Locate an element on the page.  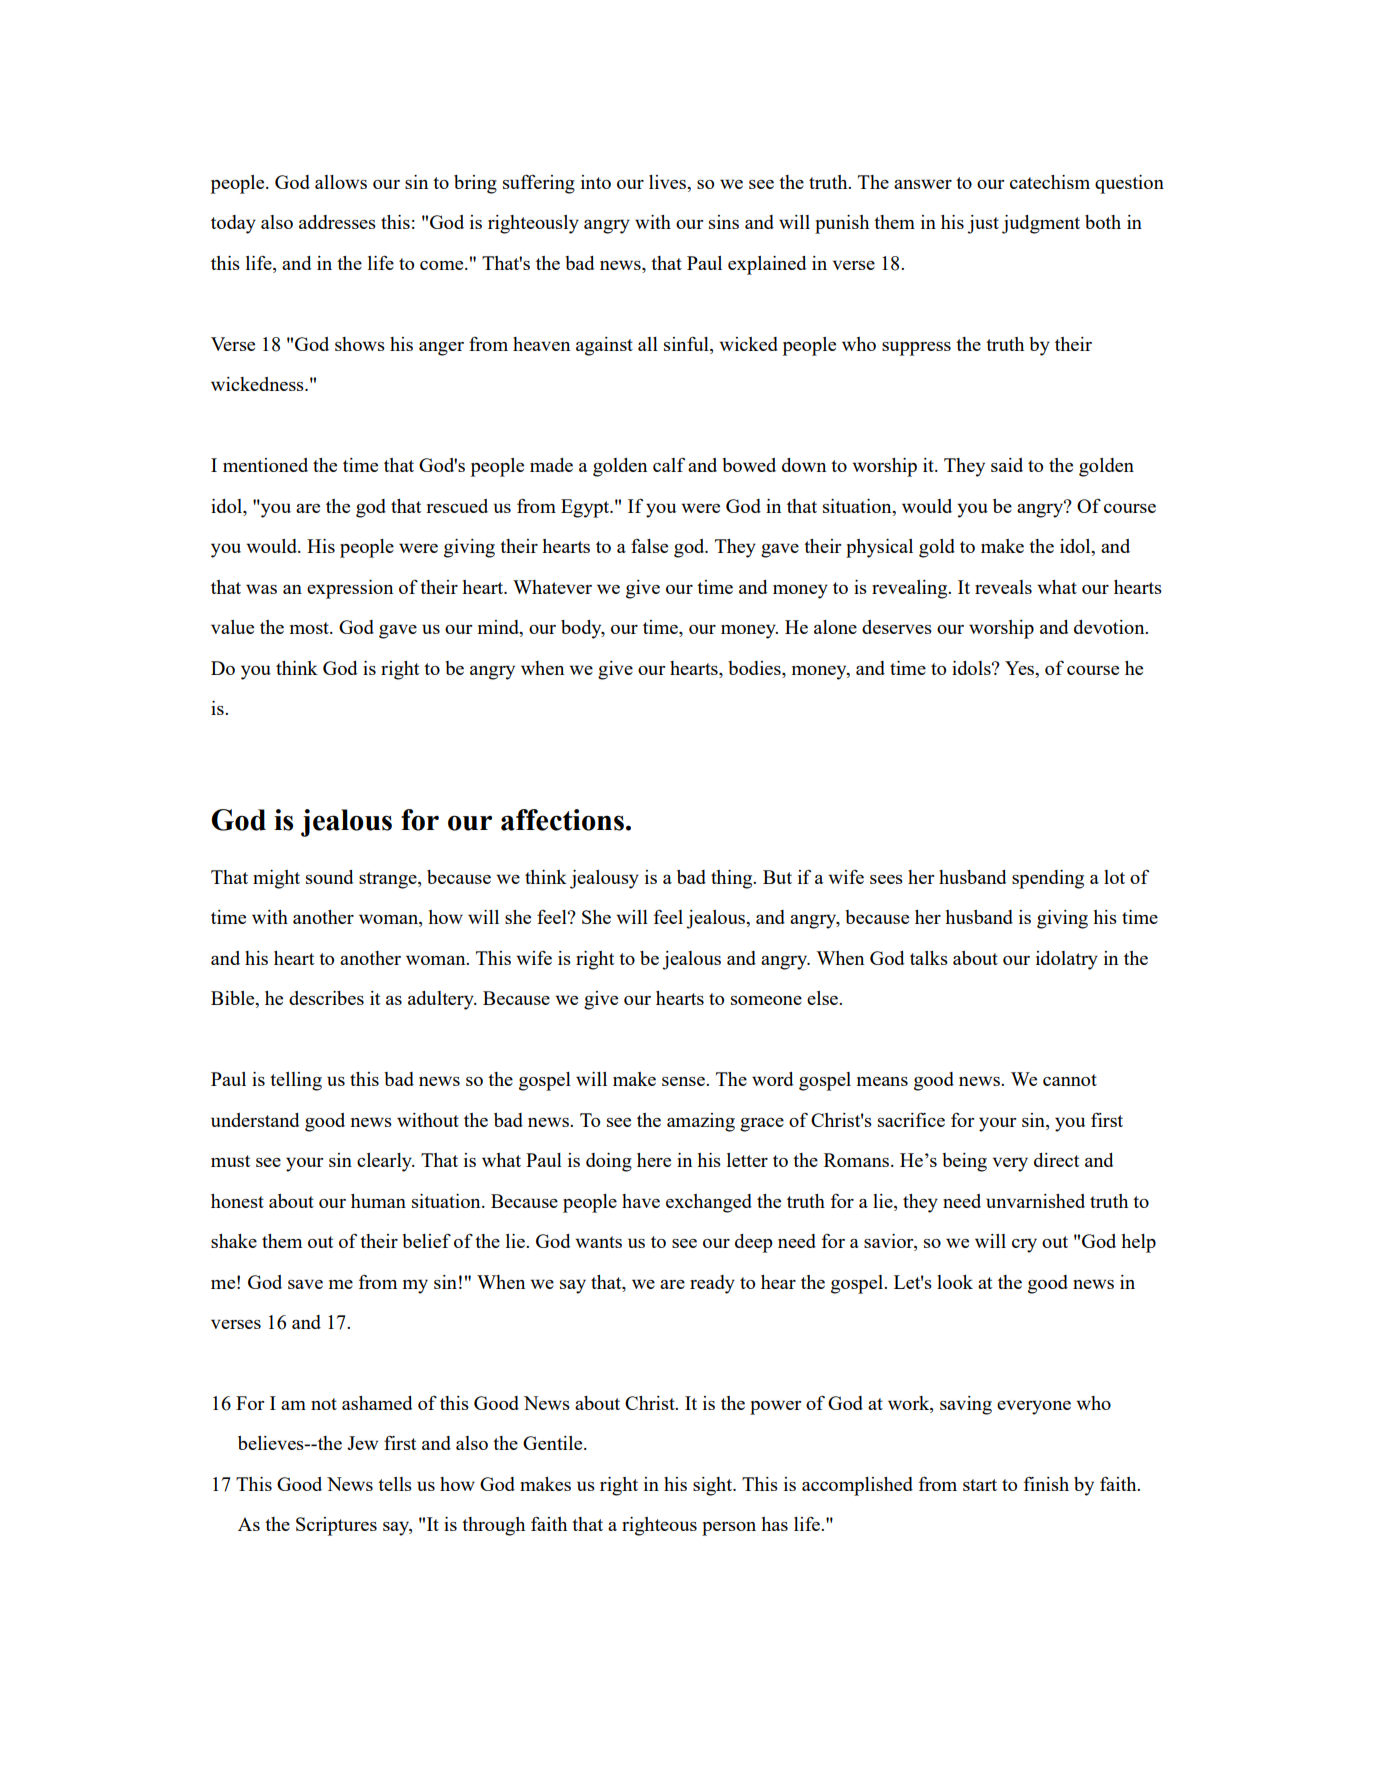
expression is located at coordinates (350, 589).
